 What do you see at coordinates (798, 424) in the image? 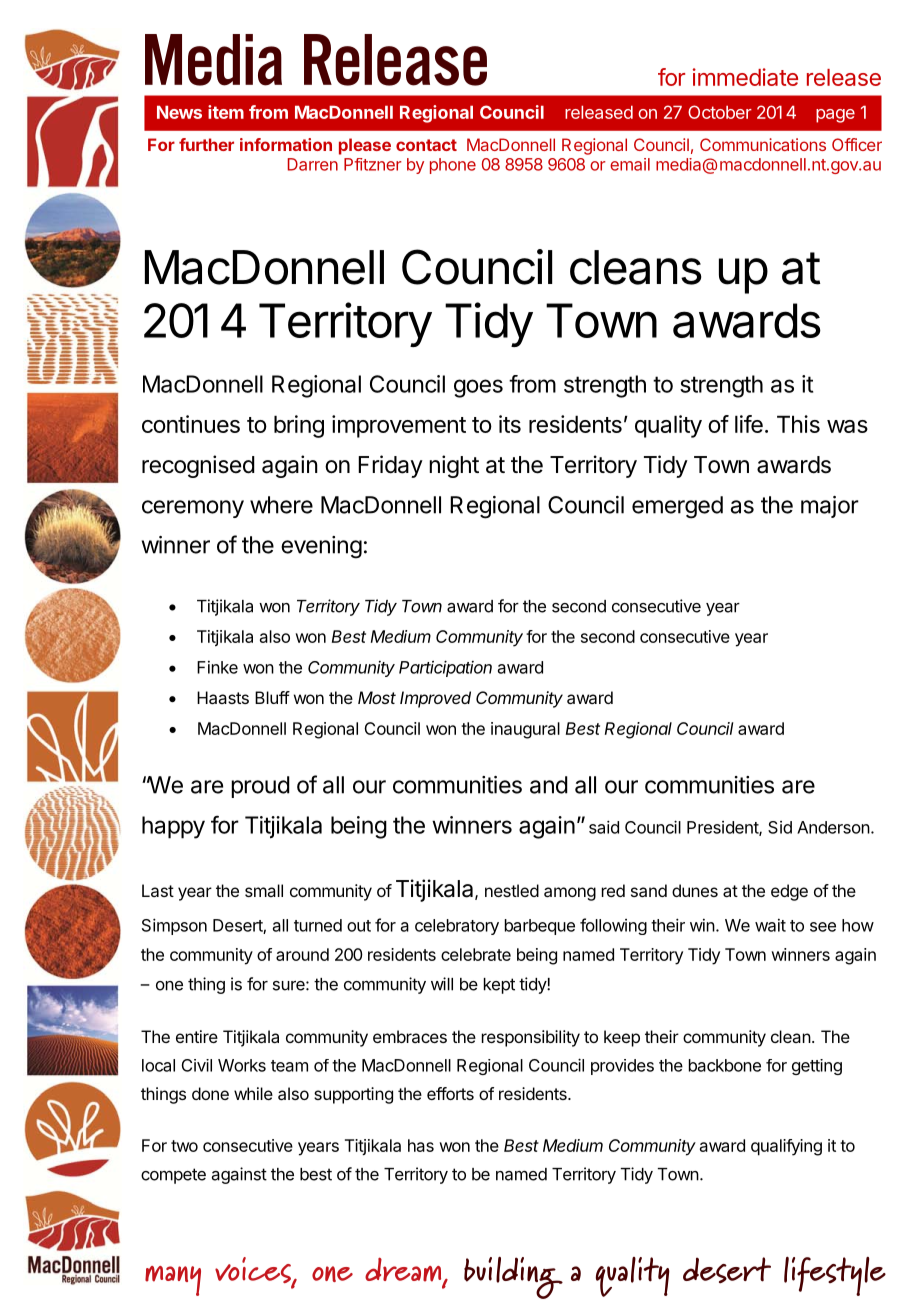
I see `This` at bounding box center [798, 424].
